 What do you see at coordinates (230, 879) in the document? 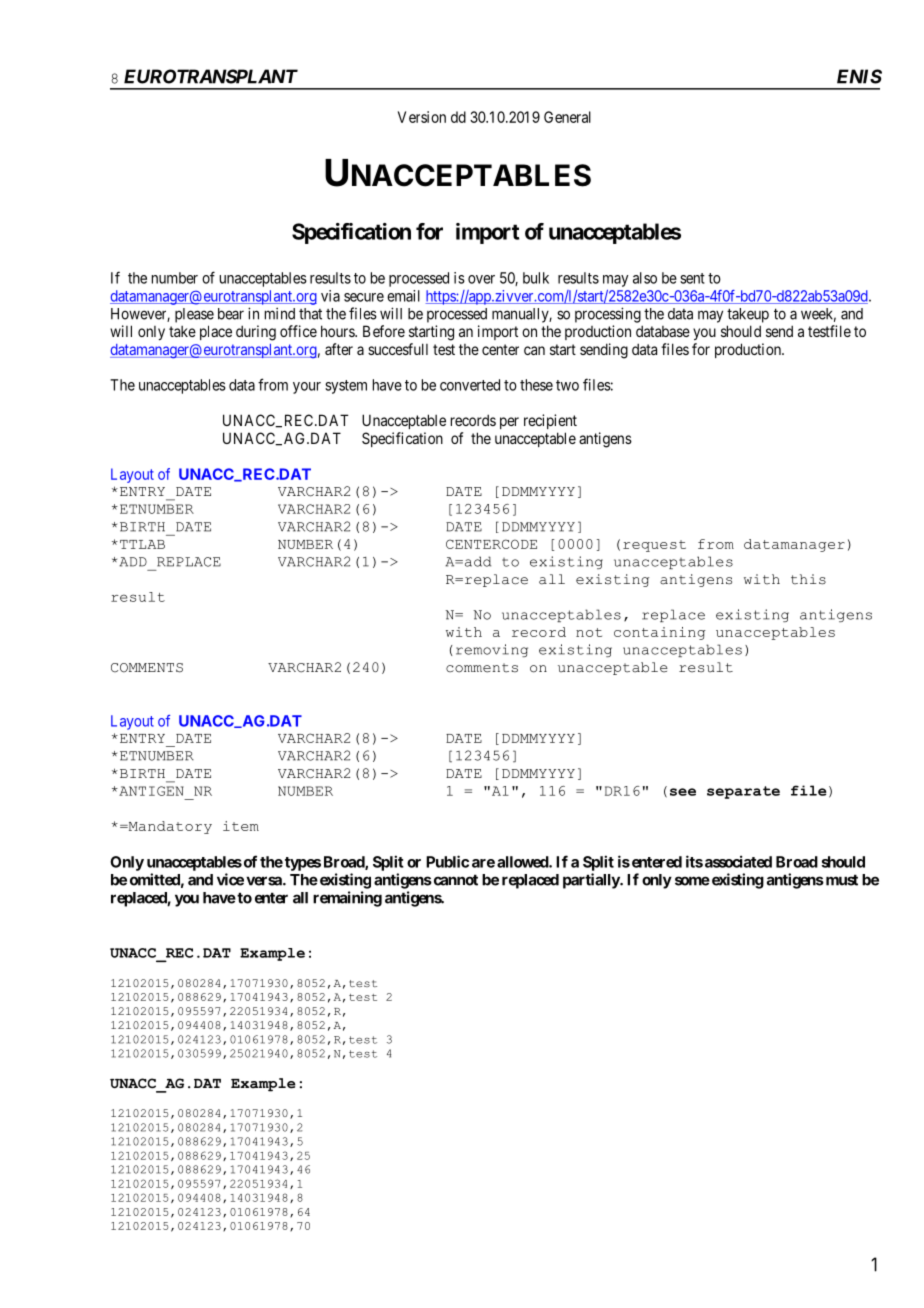
I see `vice` at bounding box center [230, 879].
